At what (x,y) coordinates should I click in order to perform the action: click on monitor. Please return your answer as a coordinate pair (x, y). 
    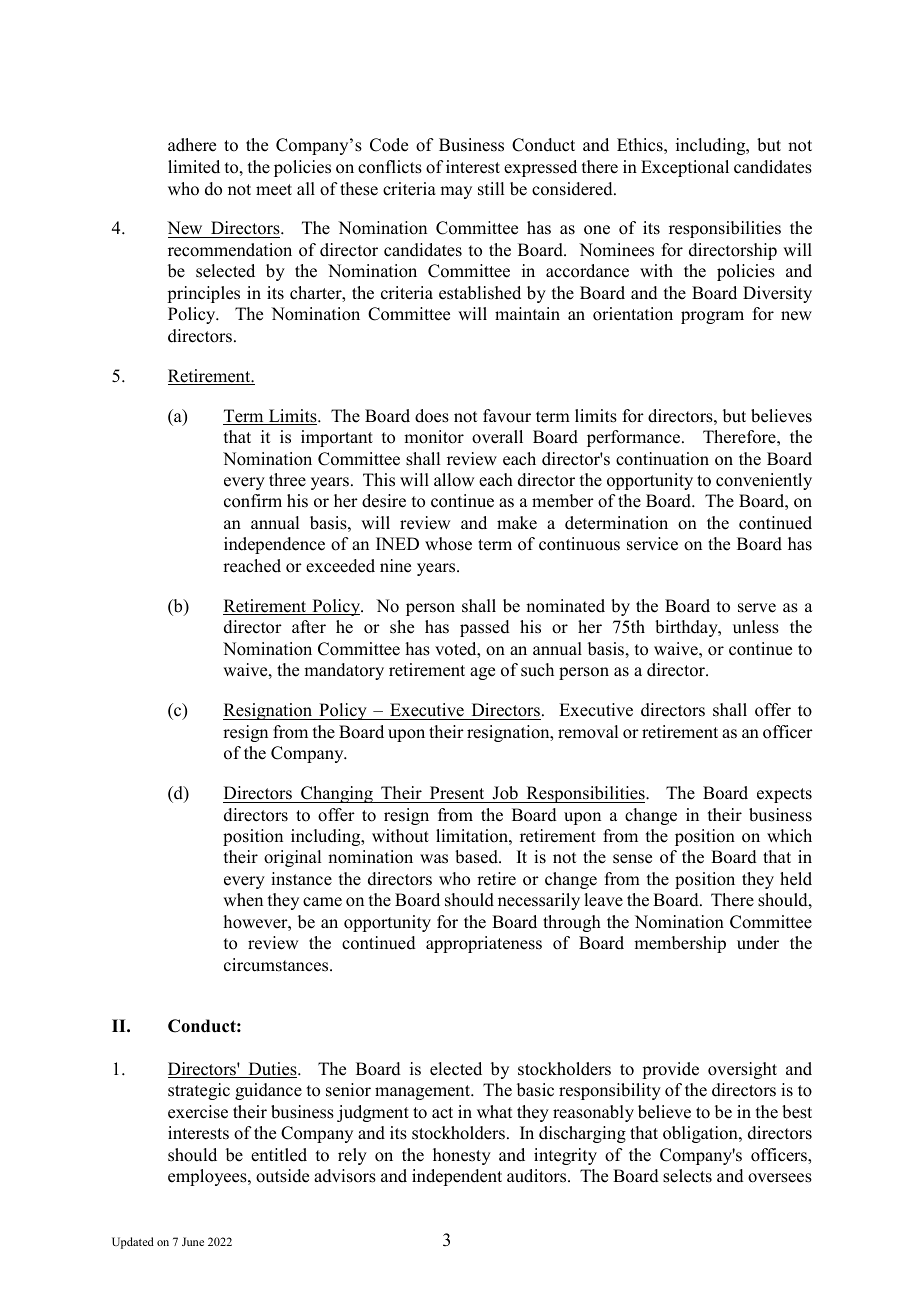
    Looking at the image, I should click on (434, 437).
